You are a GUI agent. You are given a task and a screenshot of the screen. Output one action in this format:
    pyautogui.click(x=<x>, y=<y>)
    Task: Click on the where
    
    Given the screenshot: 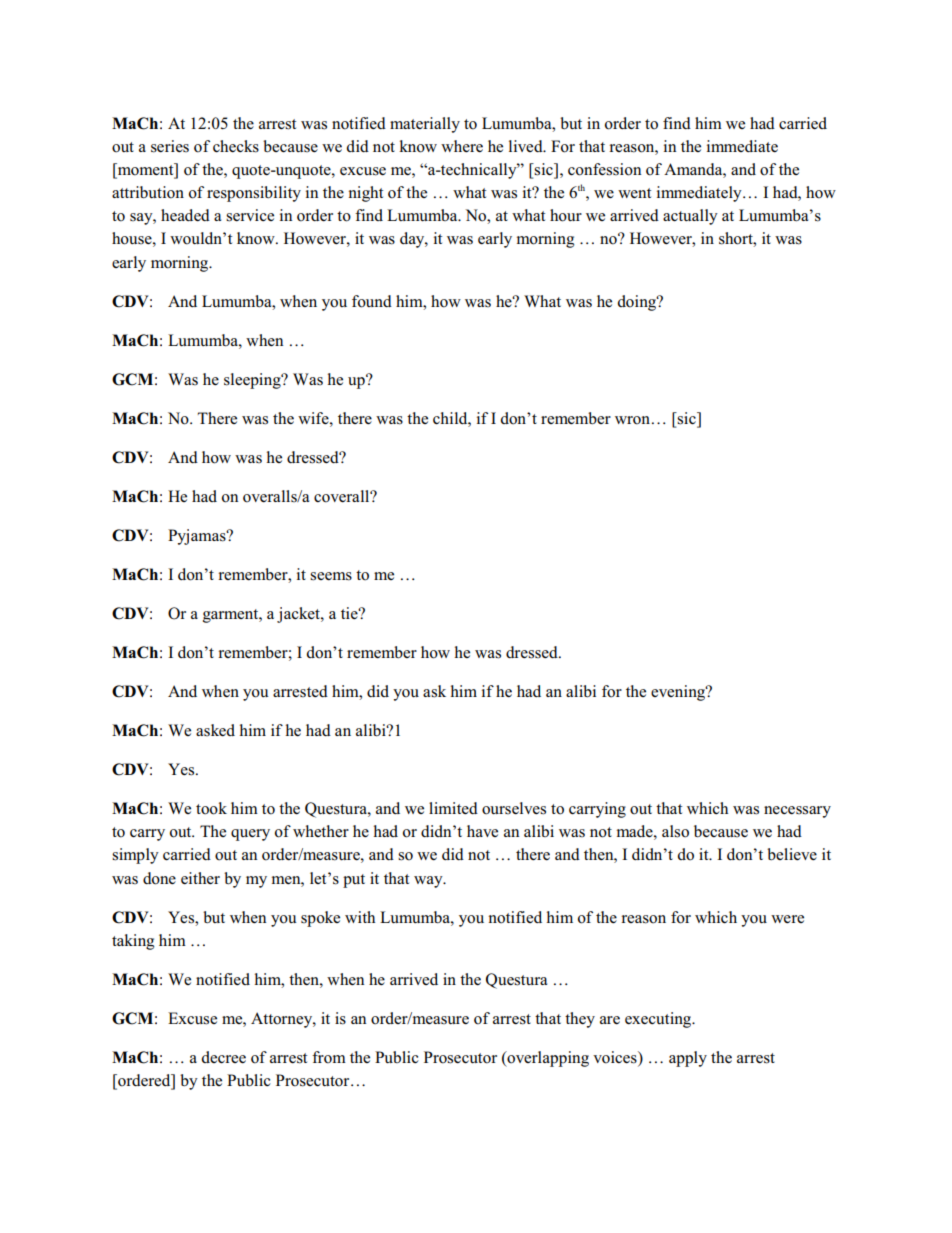 What is the action you would take?
    pyautogui.click(x=462, y=146)
